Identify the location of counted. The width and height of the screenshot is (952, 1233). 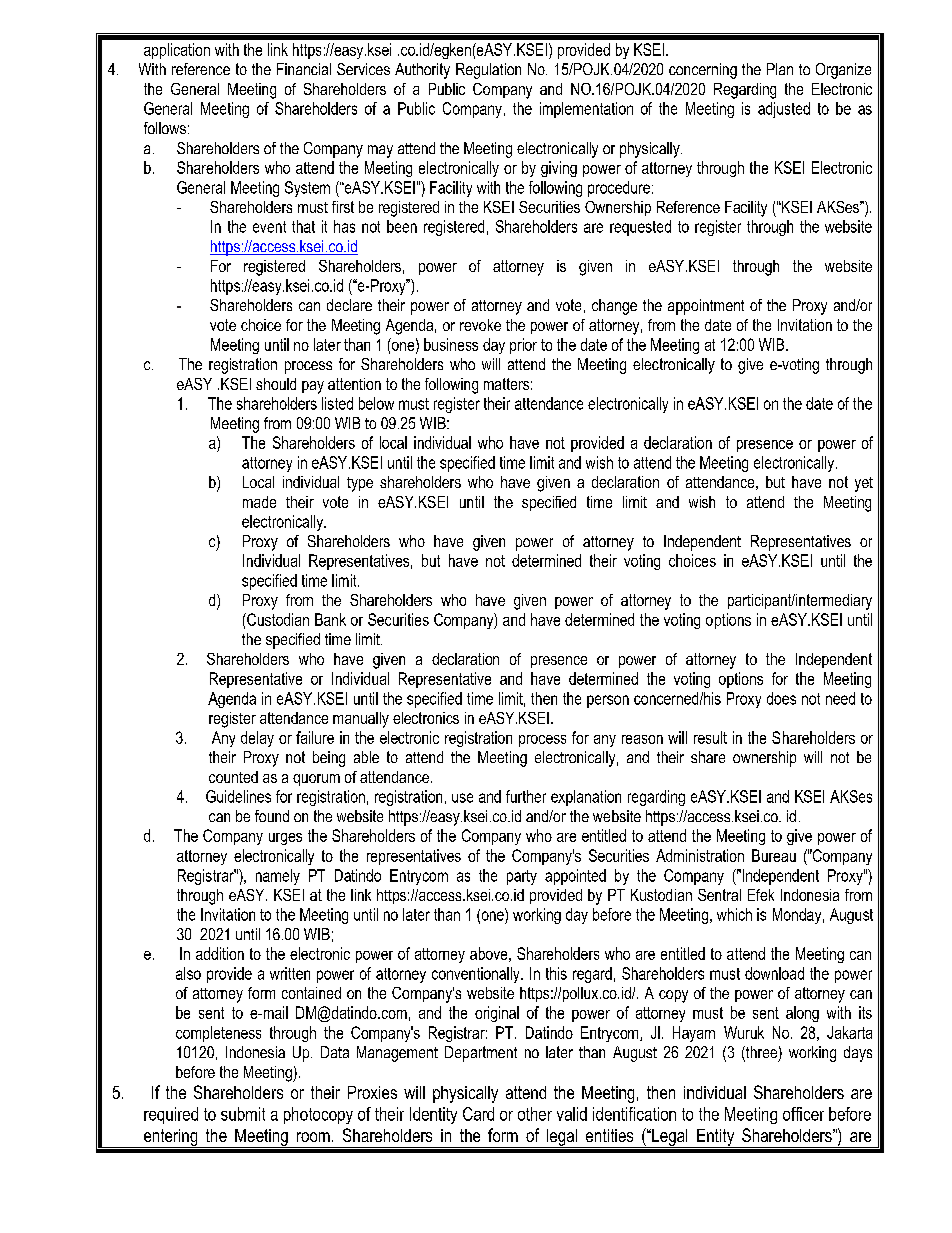
(233, 777).
